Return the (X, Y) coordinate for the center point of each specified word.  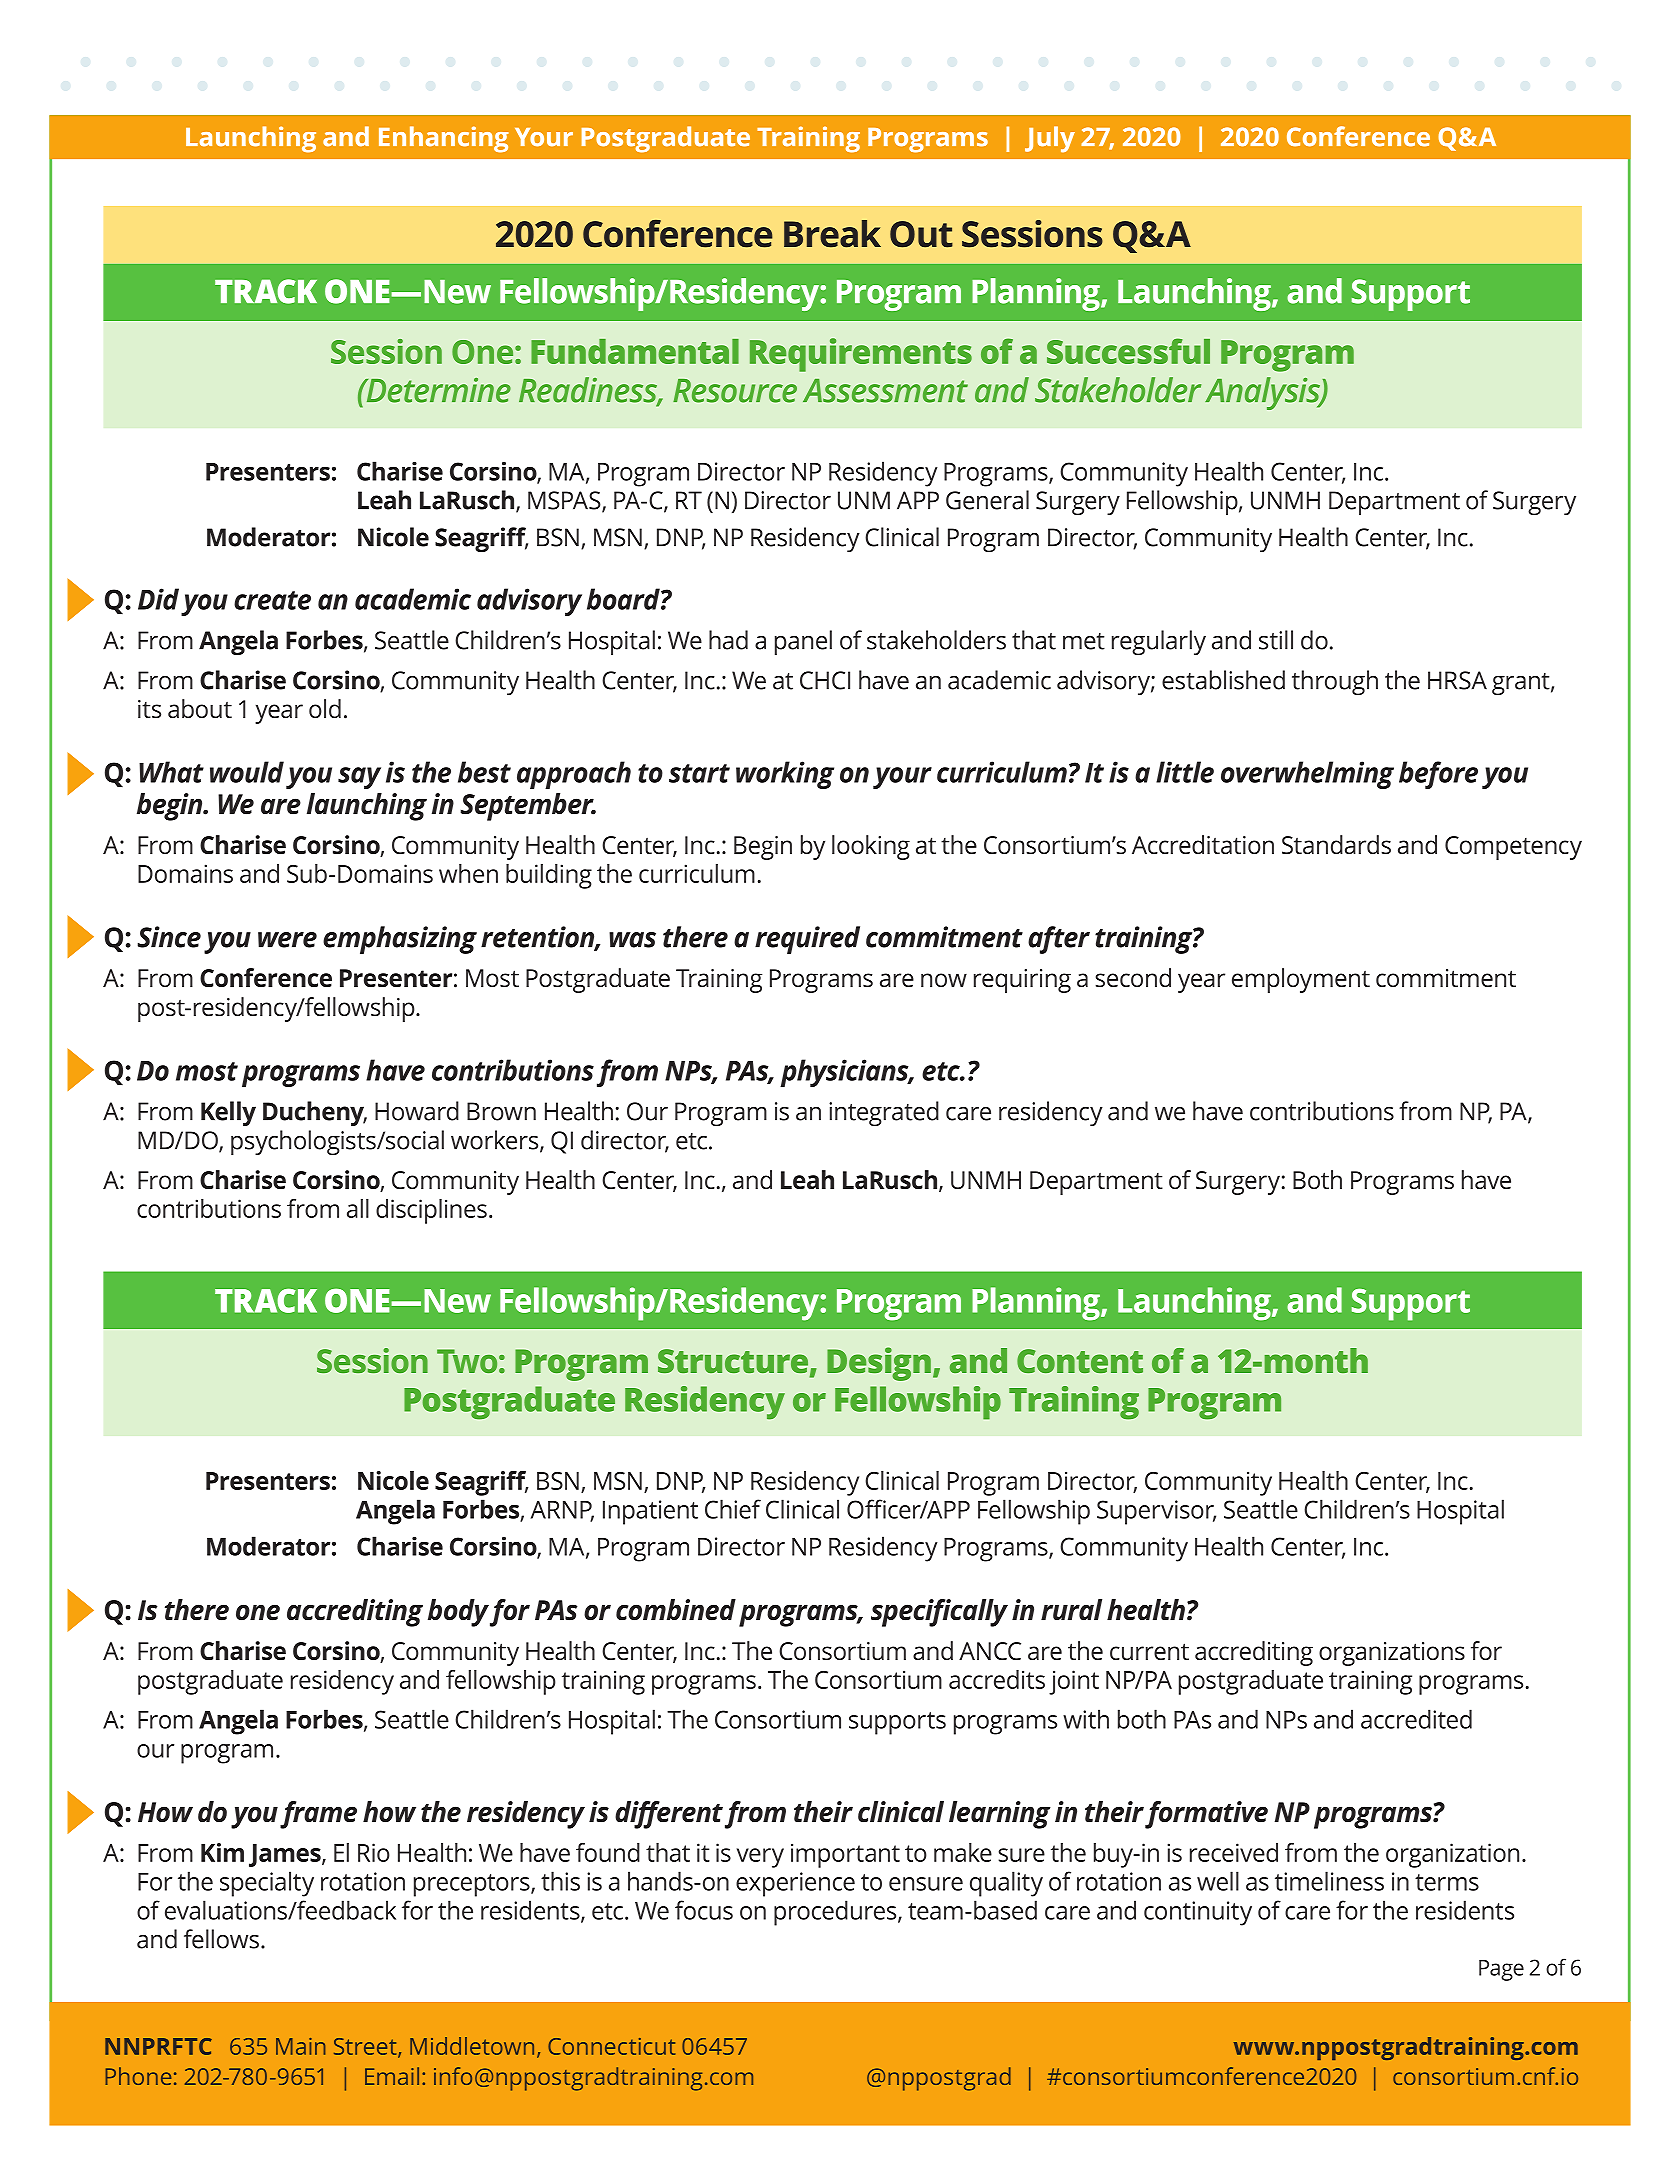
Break (832, 234)
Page (1501, 1970)
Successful (1128, 351)
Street (366, 2047)
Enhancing (443, 139)
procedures (836, 1913)
